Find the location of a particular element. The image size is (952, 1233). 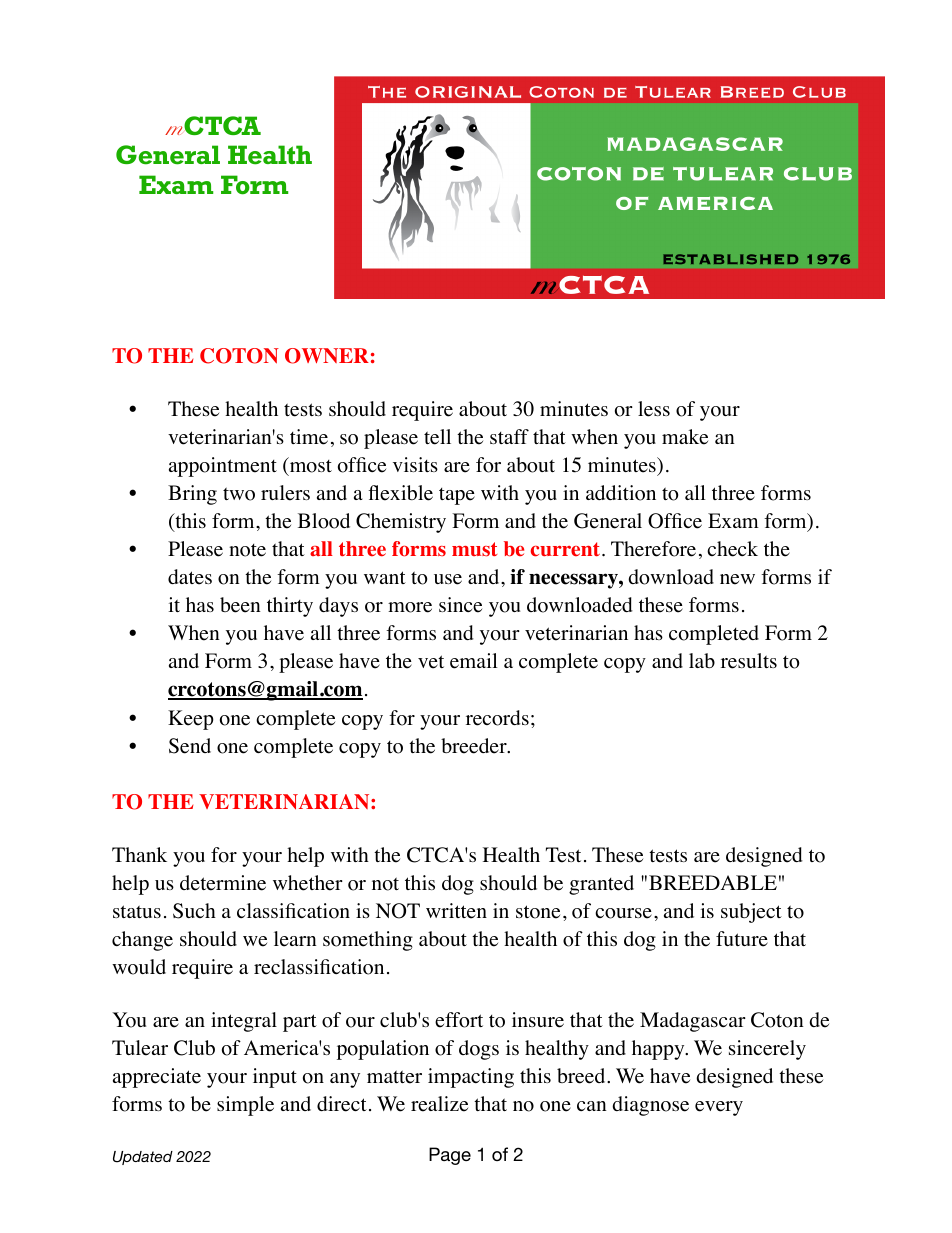

less is located at coordinates (654, 409).
